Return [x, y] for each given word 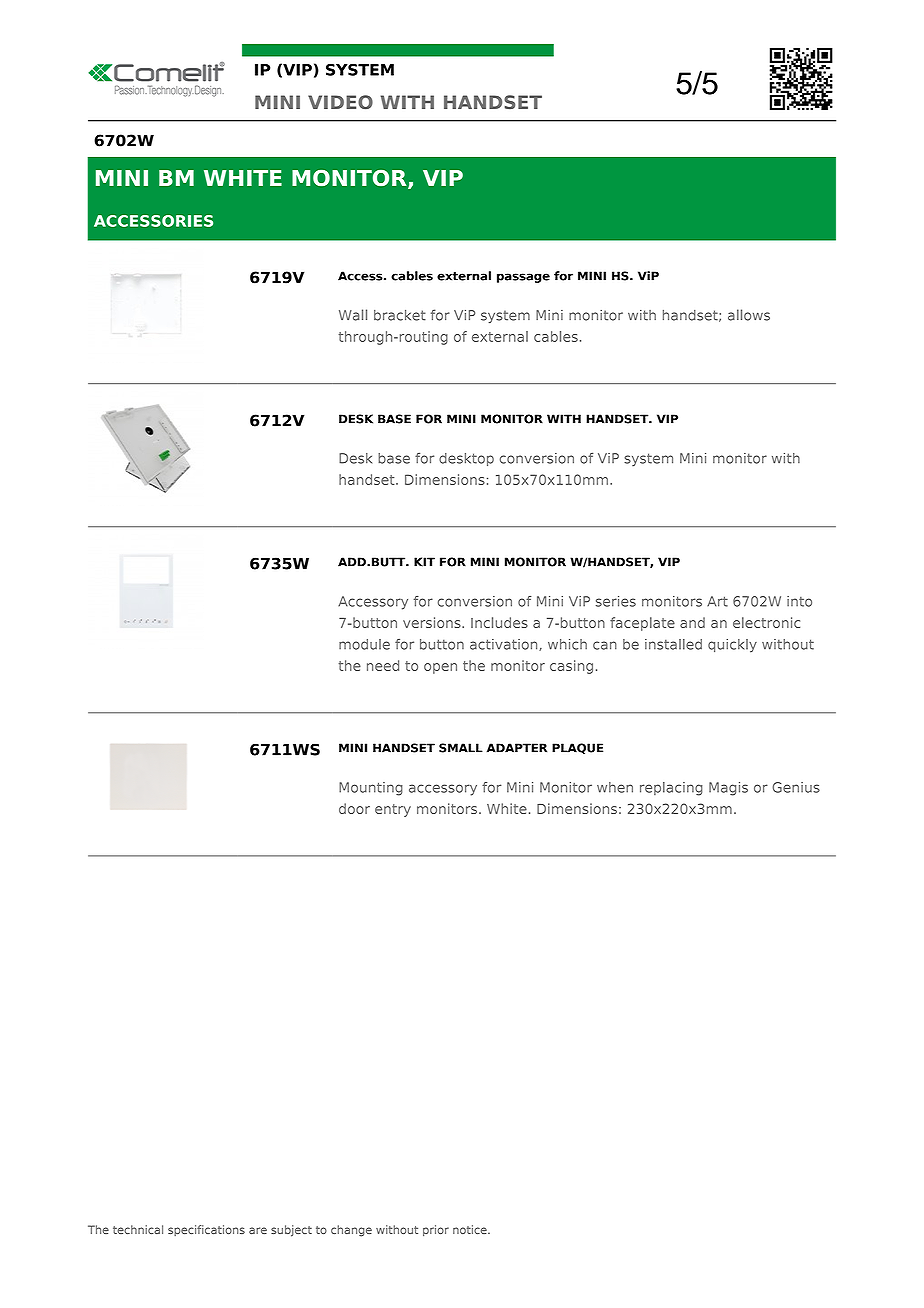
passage [523, 278]
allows [749, 315]
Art [717, 601]
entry [393, 810]
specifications [206, 1230]
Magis [728, 789]
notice [471, 1229]
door [354, 808]
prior [436, 1230]
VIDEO [340, 102]
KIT [424, 562]
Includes [499, 622]
